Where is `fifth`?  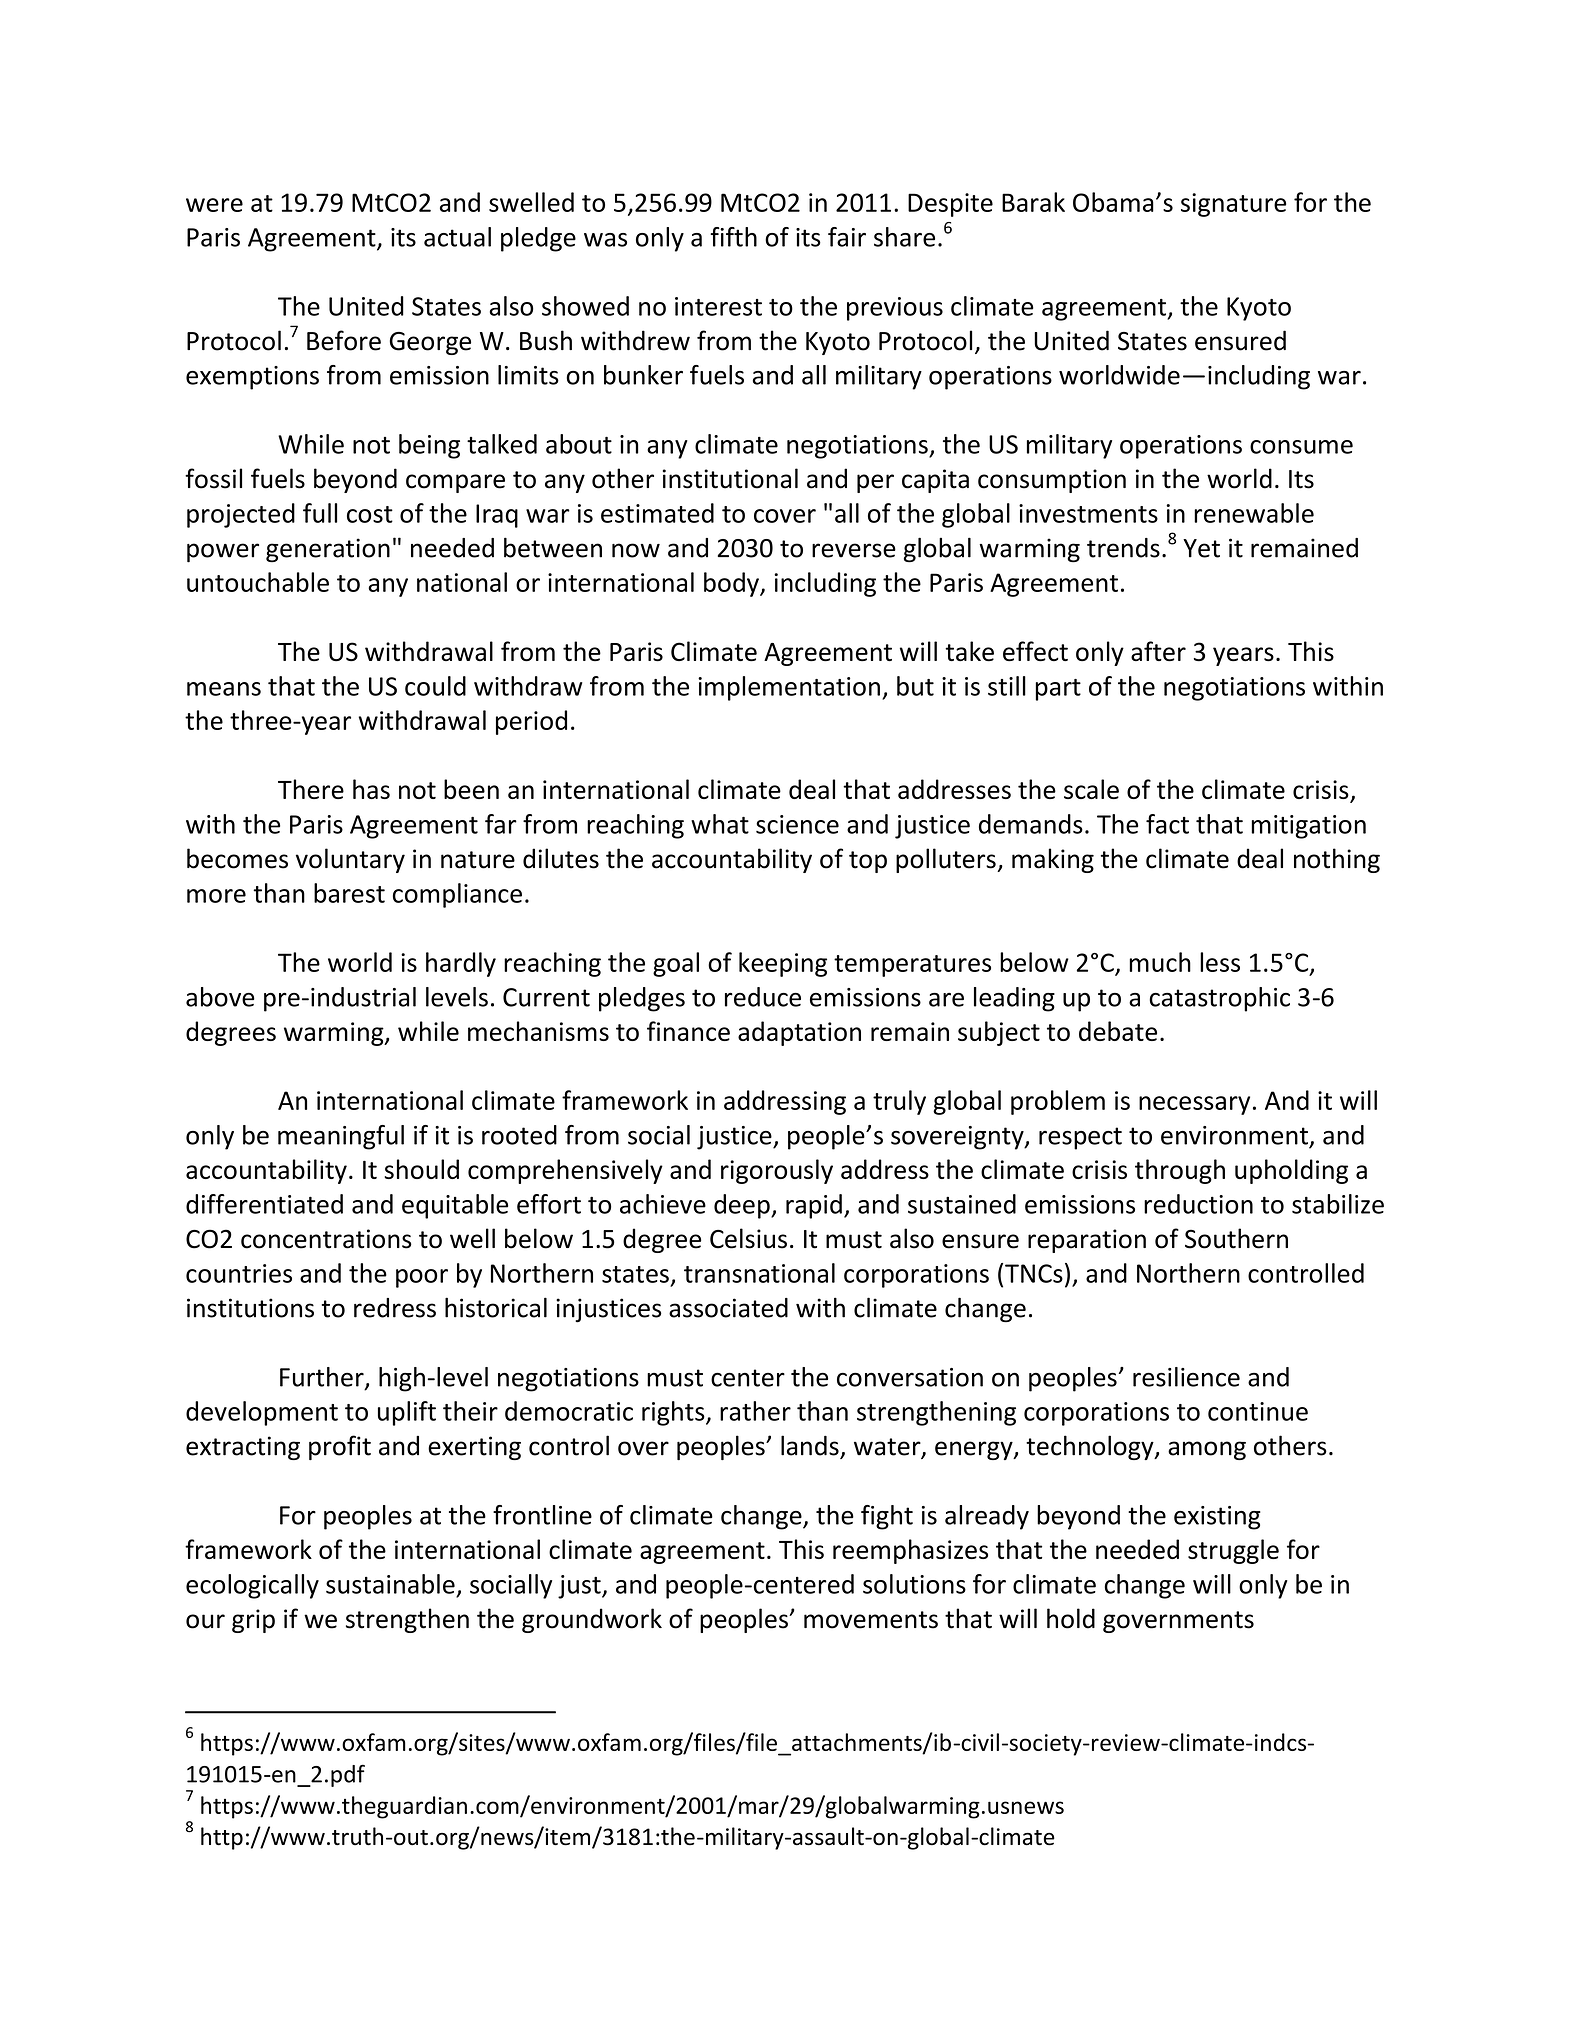 fifth is located at coordinates (733, 237).
